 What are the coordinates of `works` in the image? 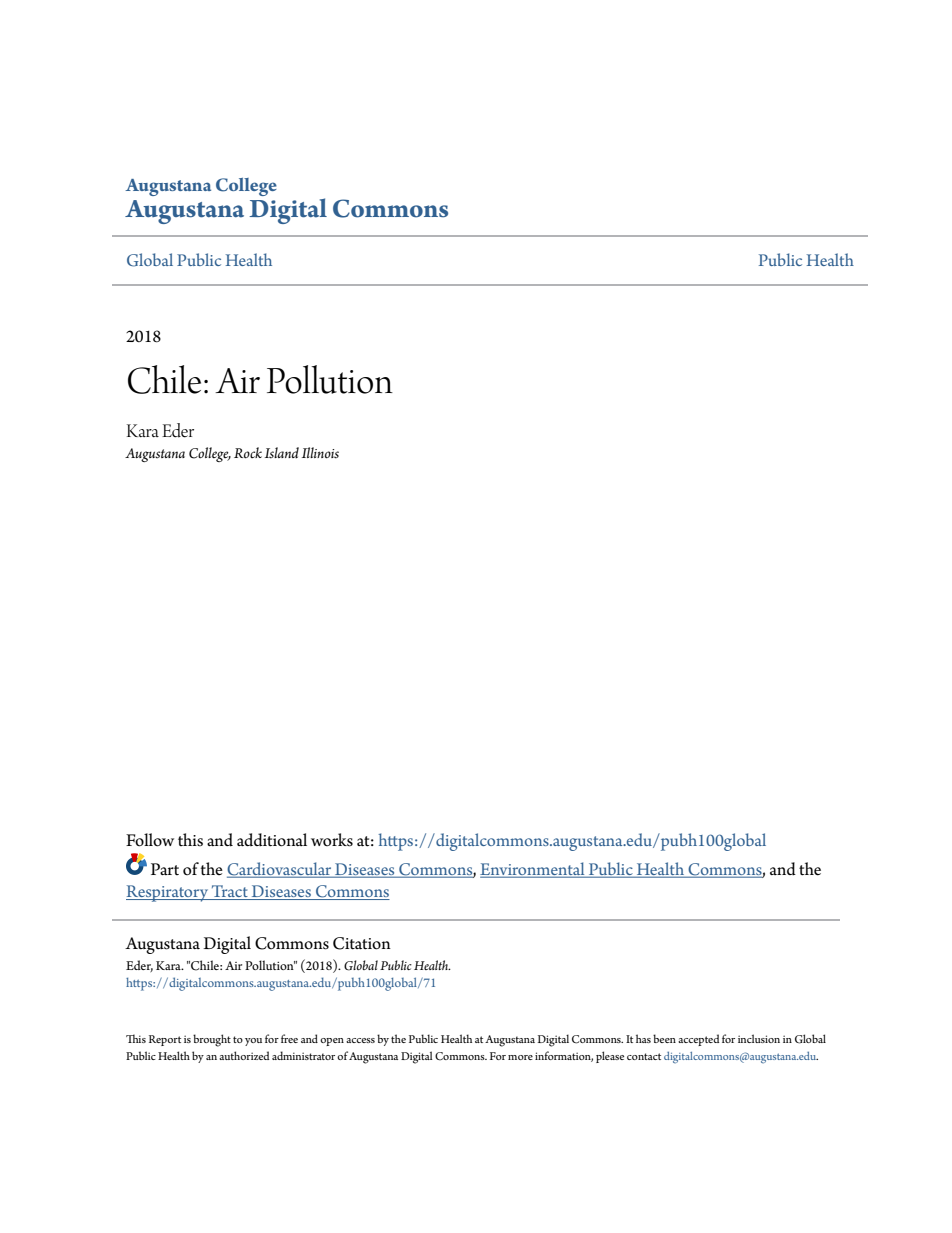 It's located at (332, 840).
